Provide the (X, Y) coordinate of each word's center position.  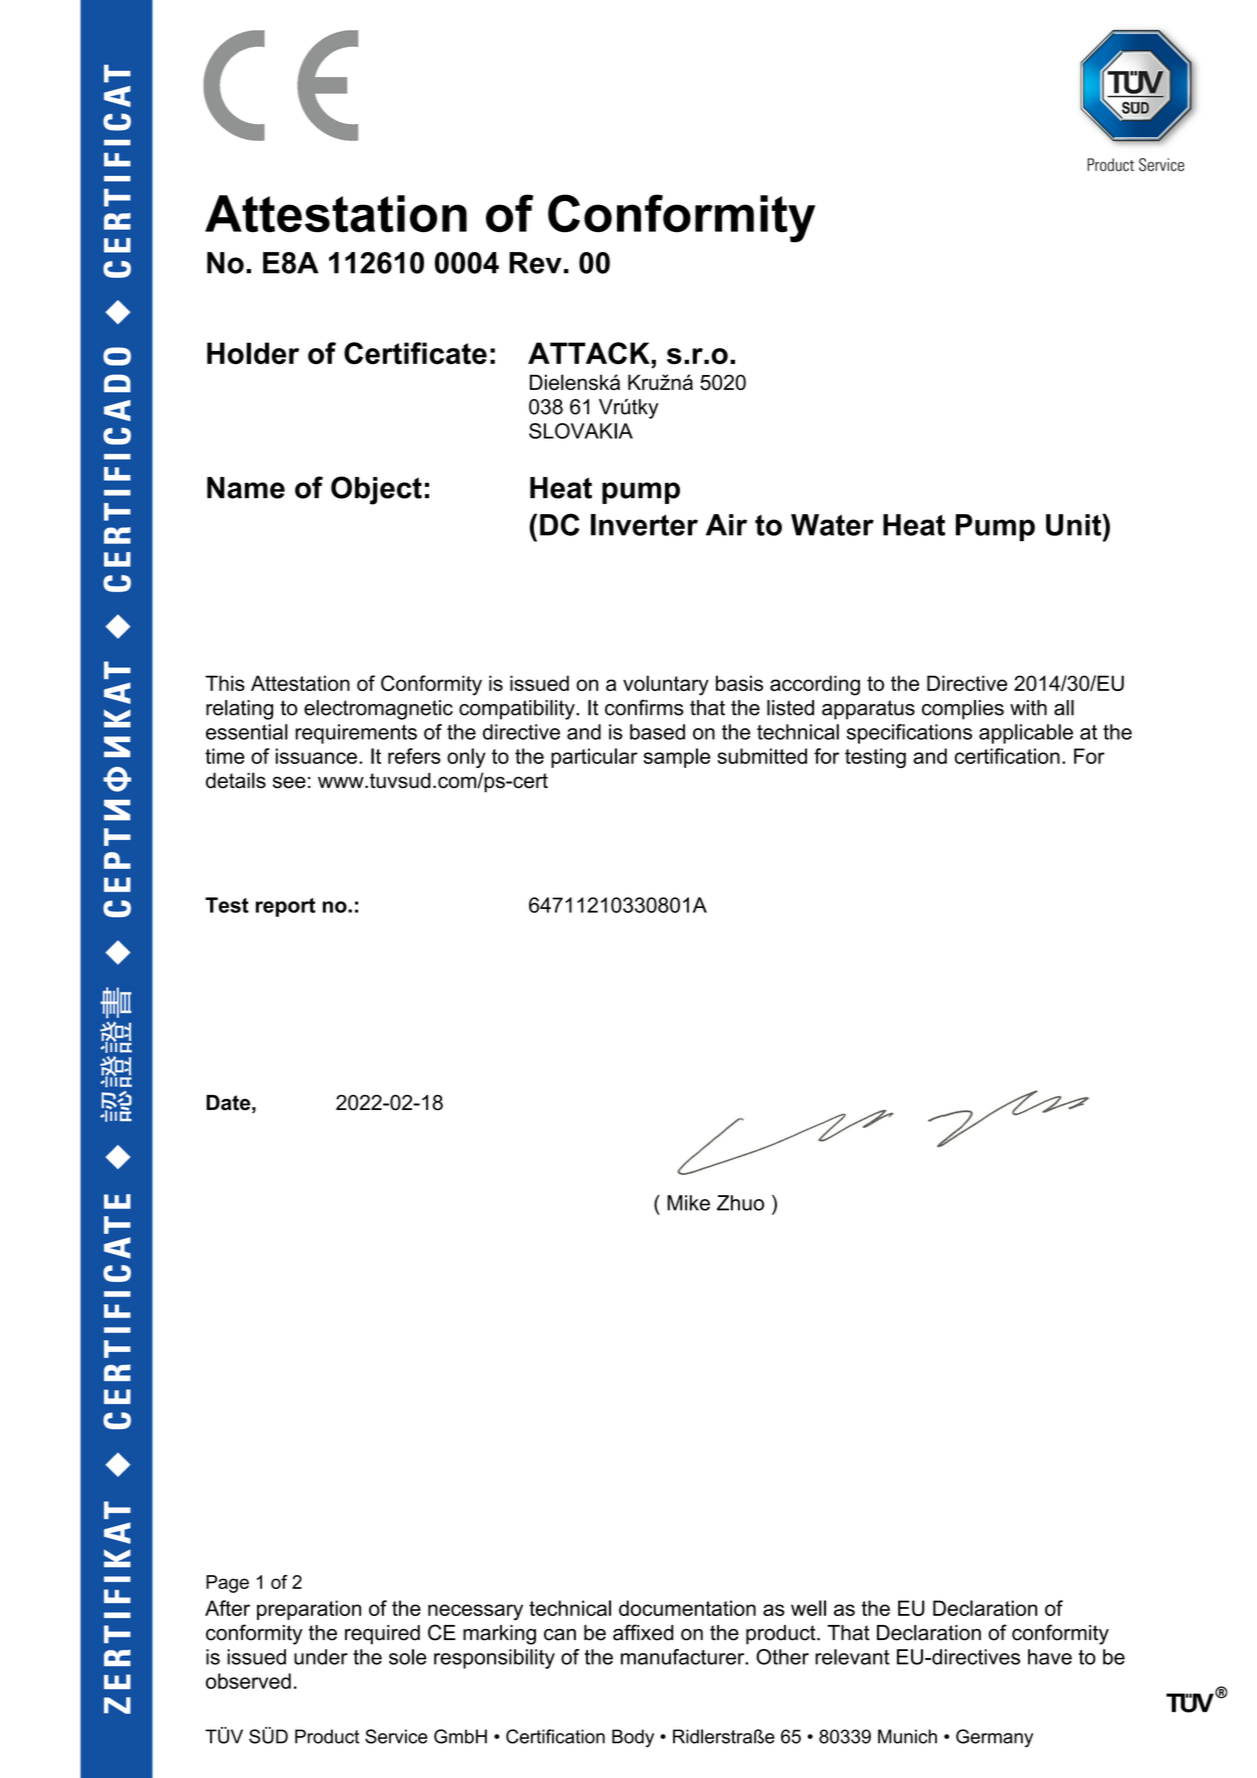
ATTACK (590, 353)
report (286, 907)
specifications (909, 734)
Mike (688, 1203)
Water (832, 525)
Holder (253, 353)
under (321, 1657)
